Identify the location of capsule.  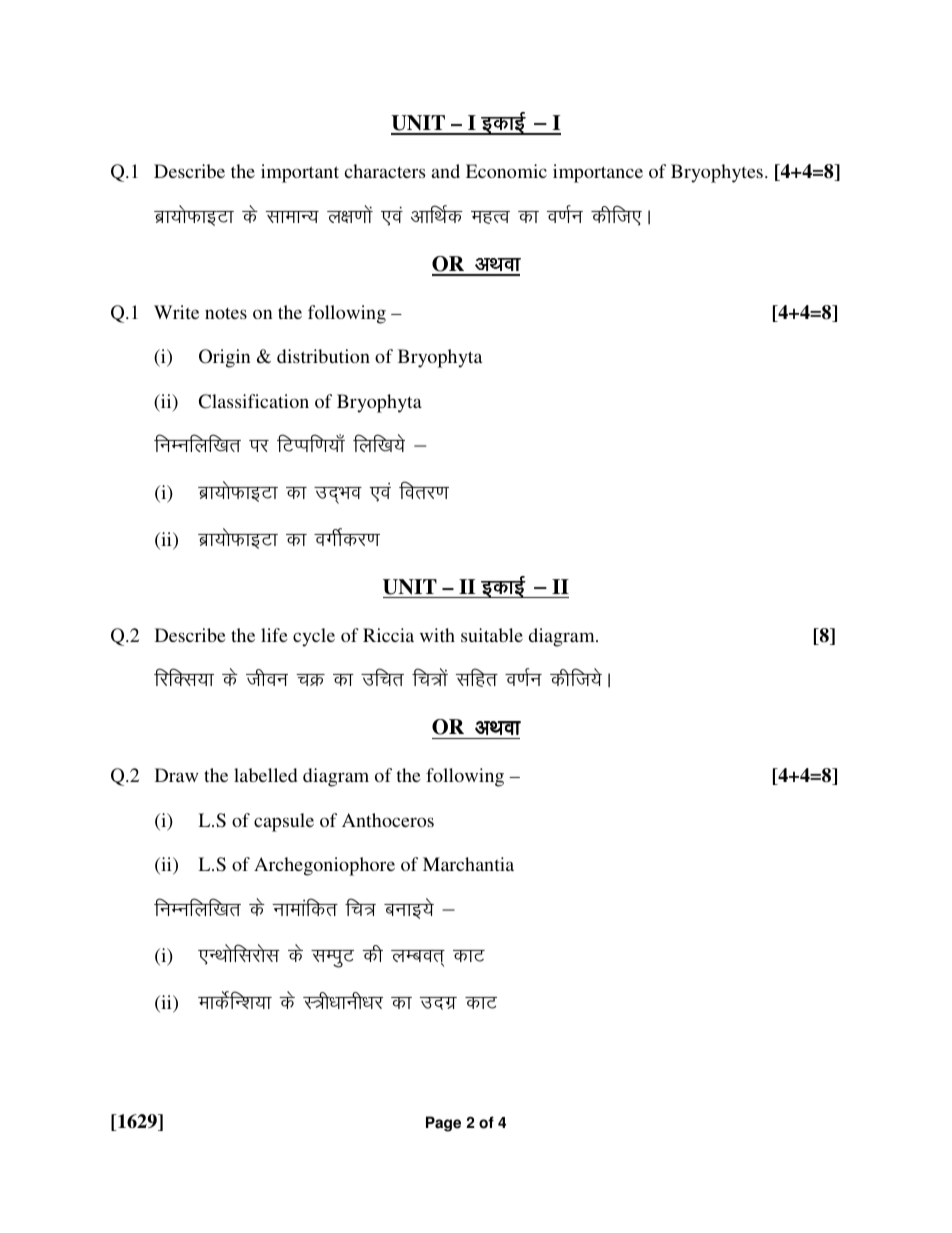
(284, 822).
